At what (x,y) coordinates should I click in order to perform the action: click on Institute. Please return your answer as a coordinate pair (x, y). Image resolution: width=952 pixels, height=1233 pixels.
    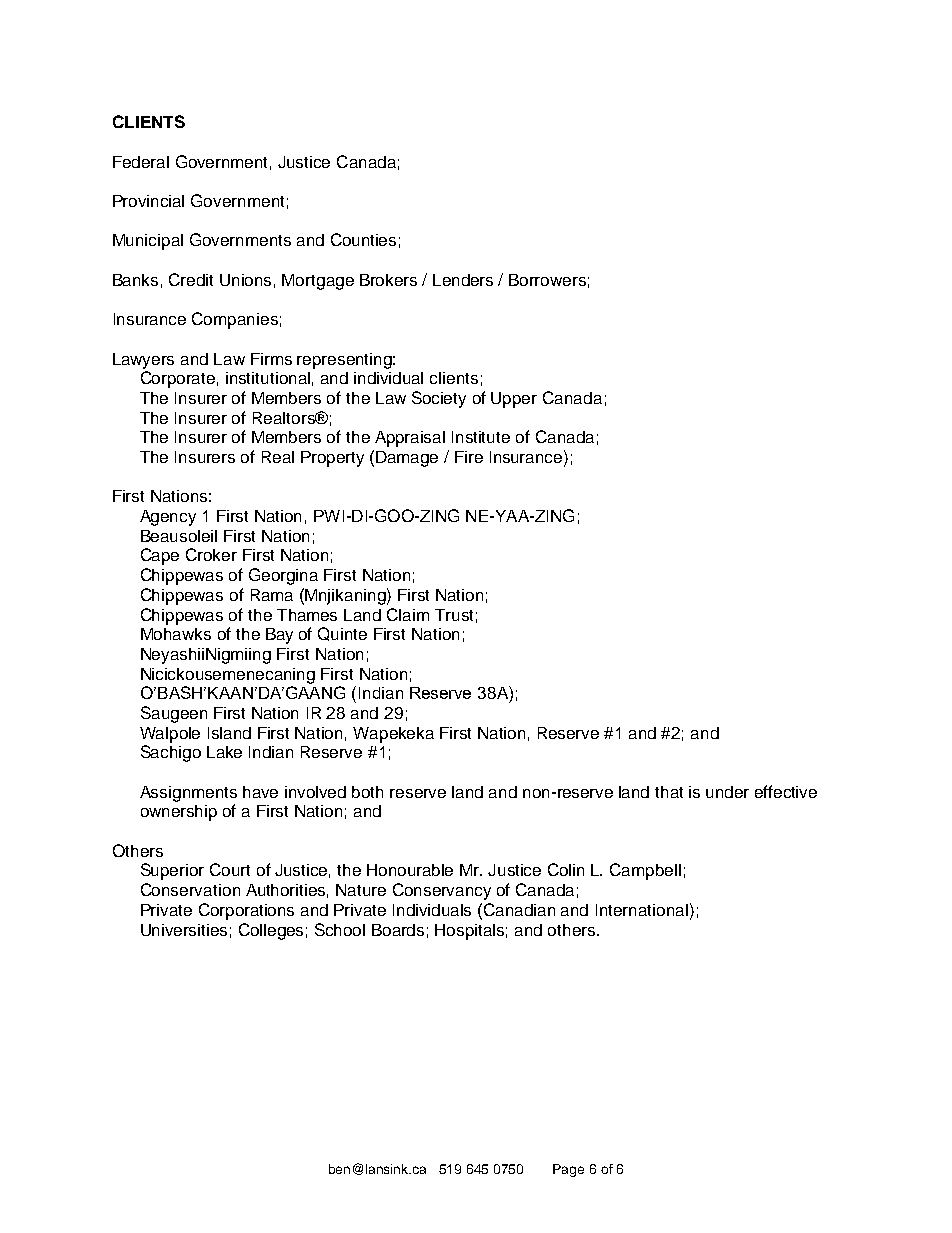
    Looking at the image, I should click on (481, 437).
